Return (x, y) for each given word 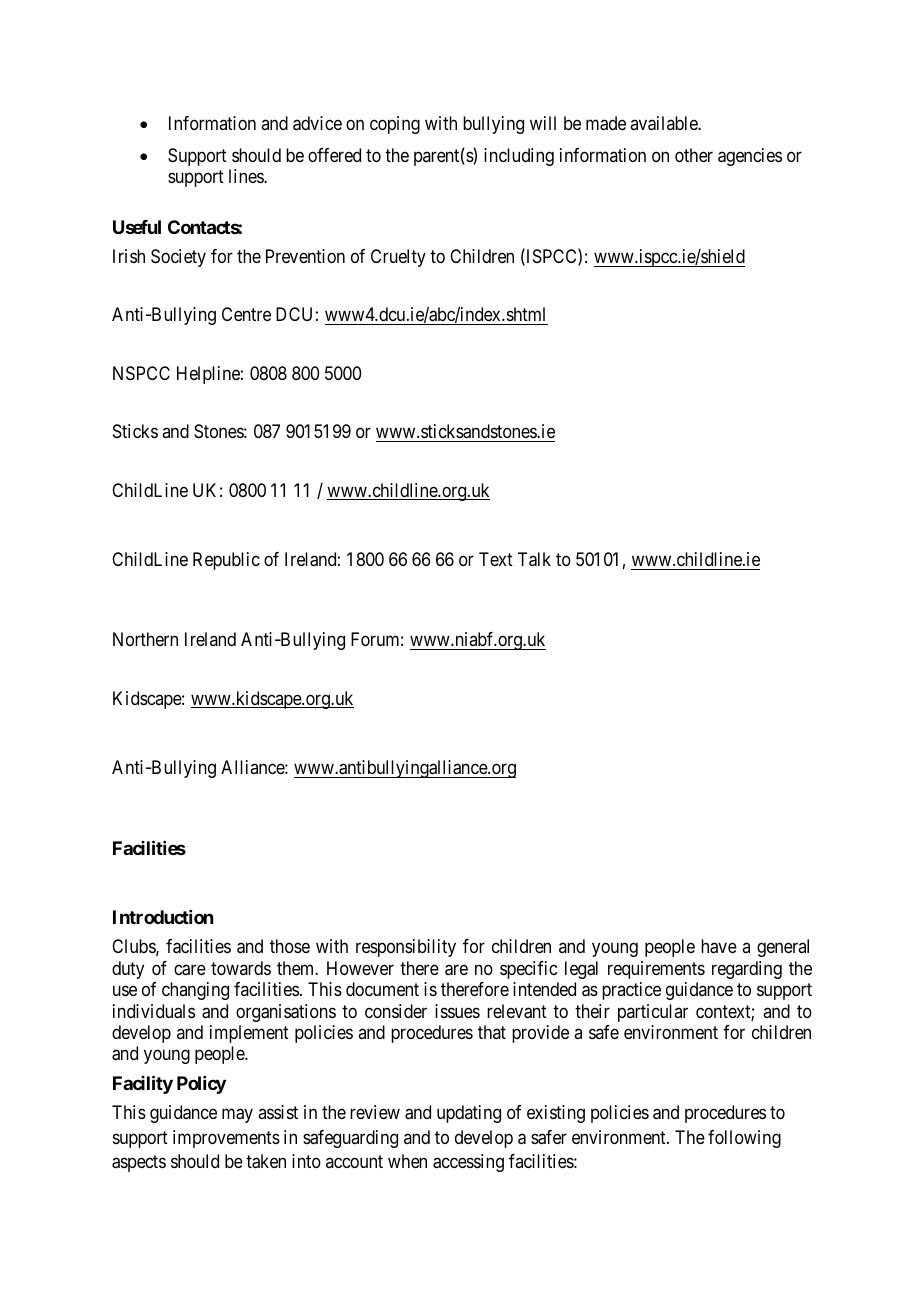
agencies (750, 157)
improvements (226, 1139)
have (719, 946)
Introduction (163, 917)
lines (247, 176)
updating (469, 1114)
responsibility (406, 948)
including (519, 157)
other (694, 155)
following (744, 1139)
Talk (534, 559)
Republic (226, 561)
